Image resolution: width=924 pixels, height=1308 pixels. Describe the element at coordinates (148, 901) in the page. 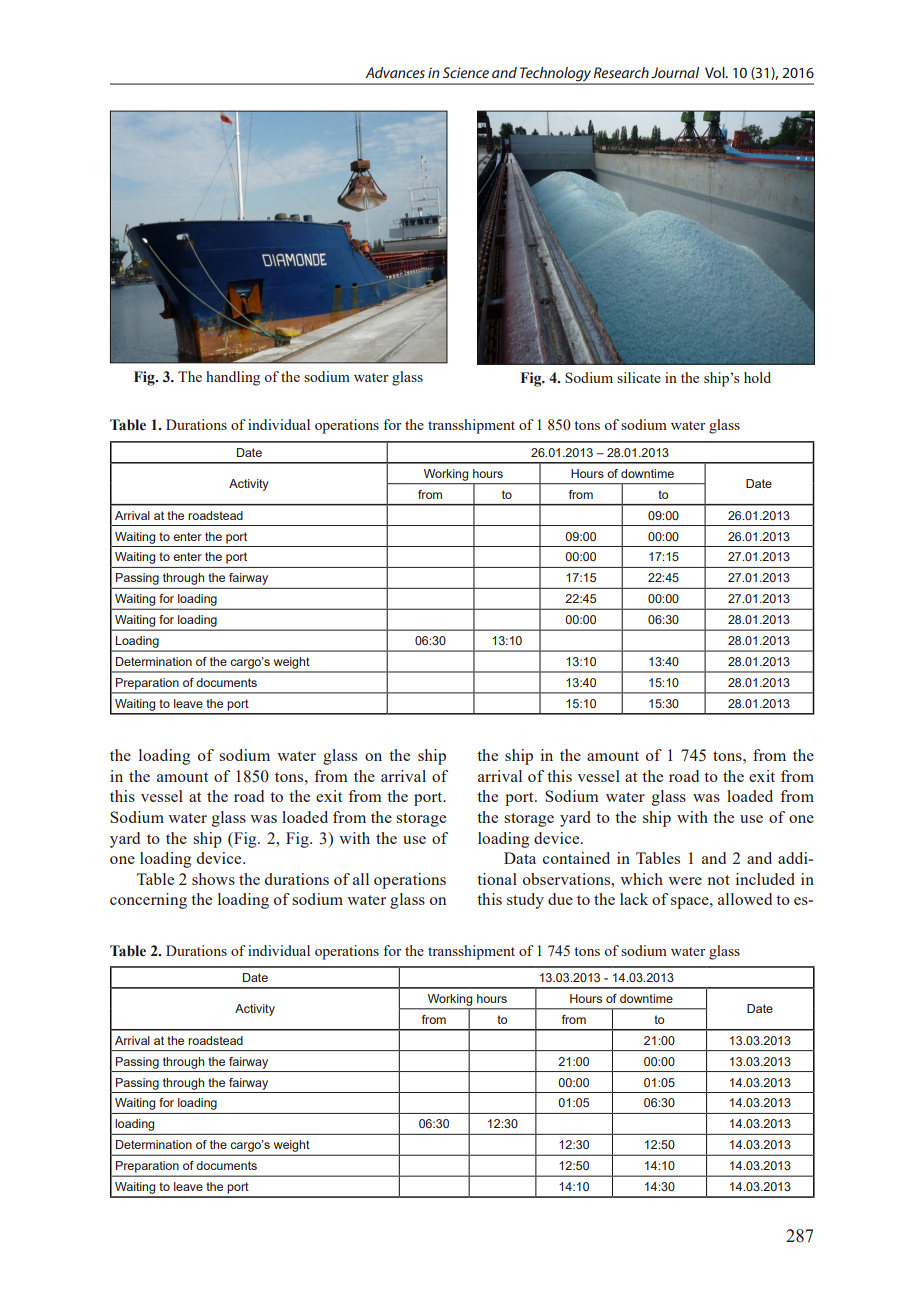

I see `concerning` at that location.
